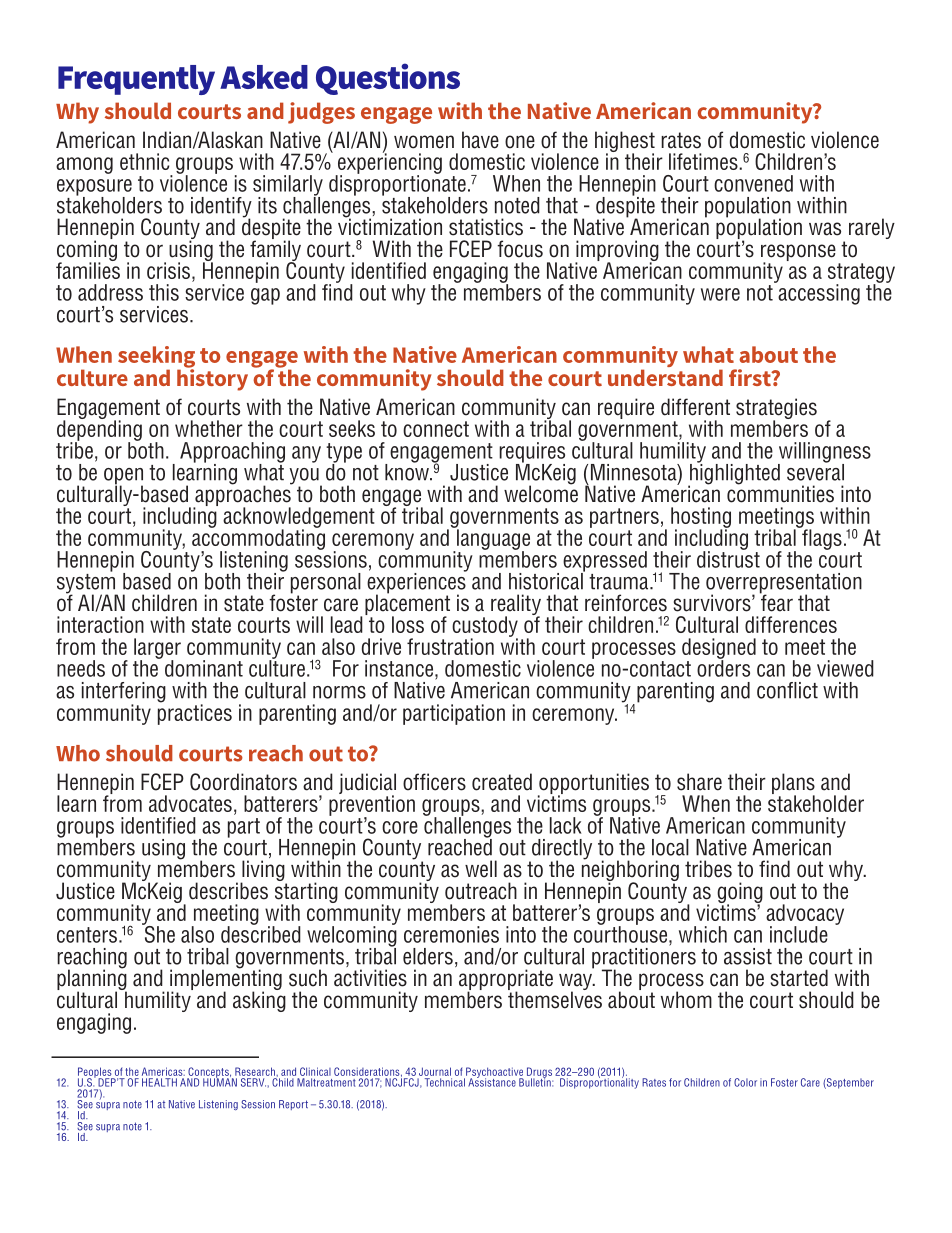 The width and height of the page is (952, 1233). Describe the element at coordinates (793, 784) in the page. I see `plans` at that location.
